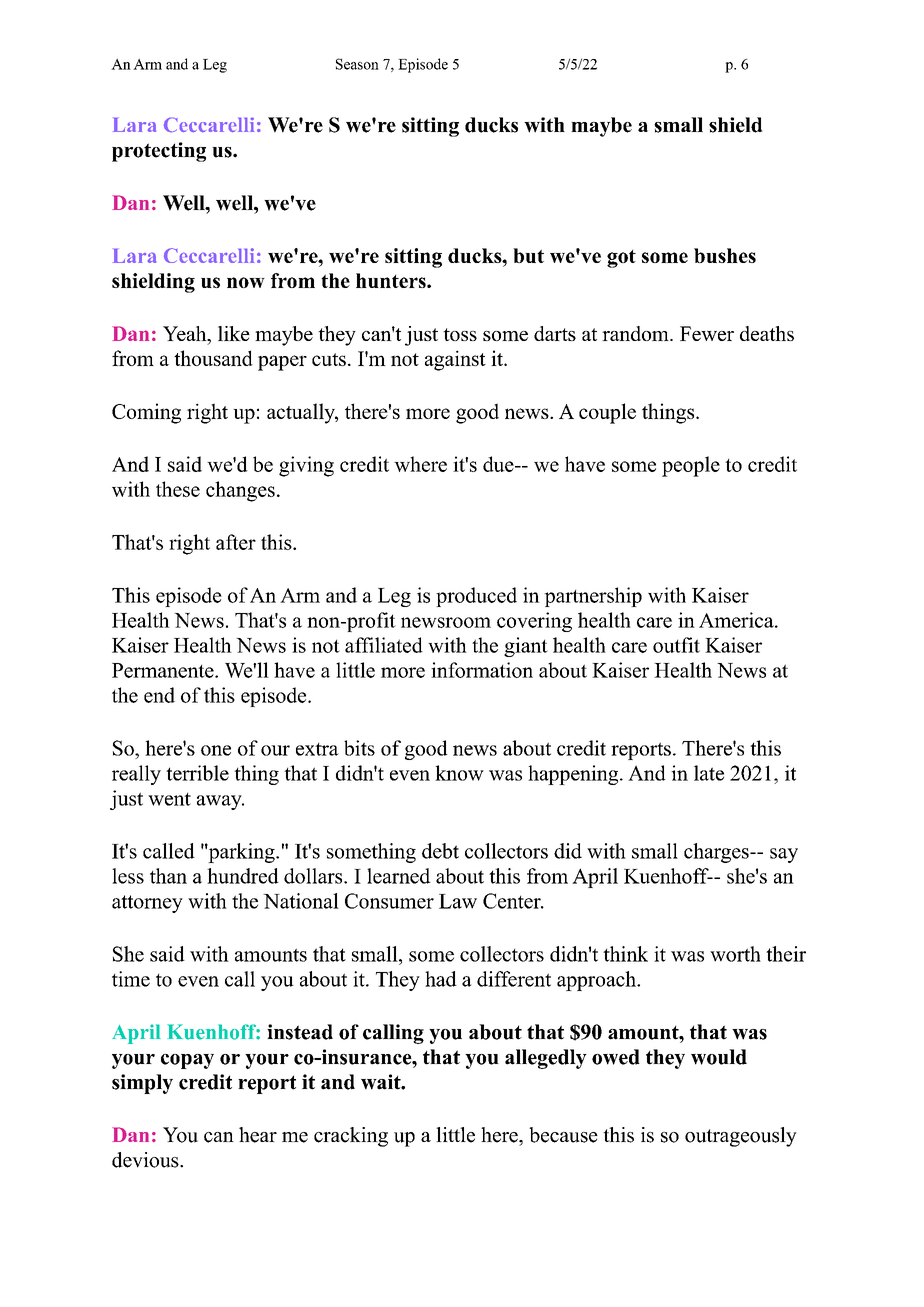  What do you see at coordinates (735, 954) in the document?
I see `worth` at bounding box center [735, 954].
